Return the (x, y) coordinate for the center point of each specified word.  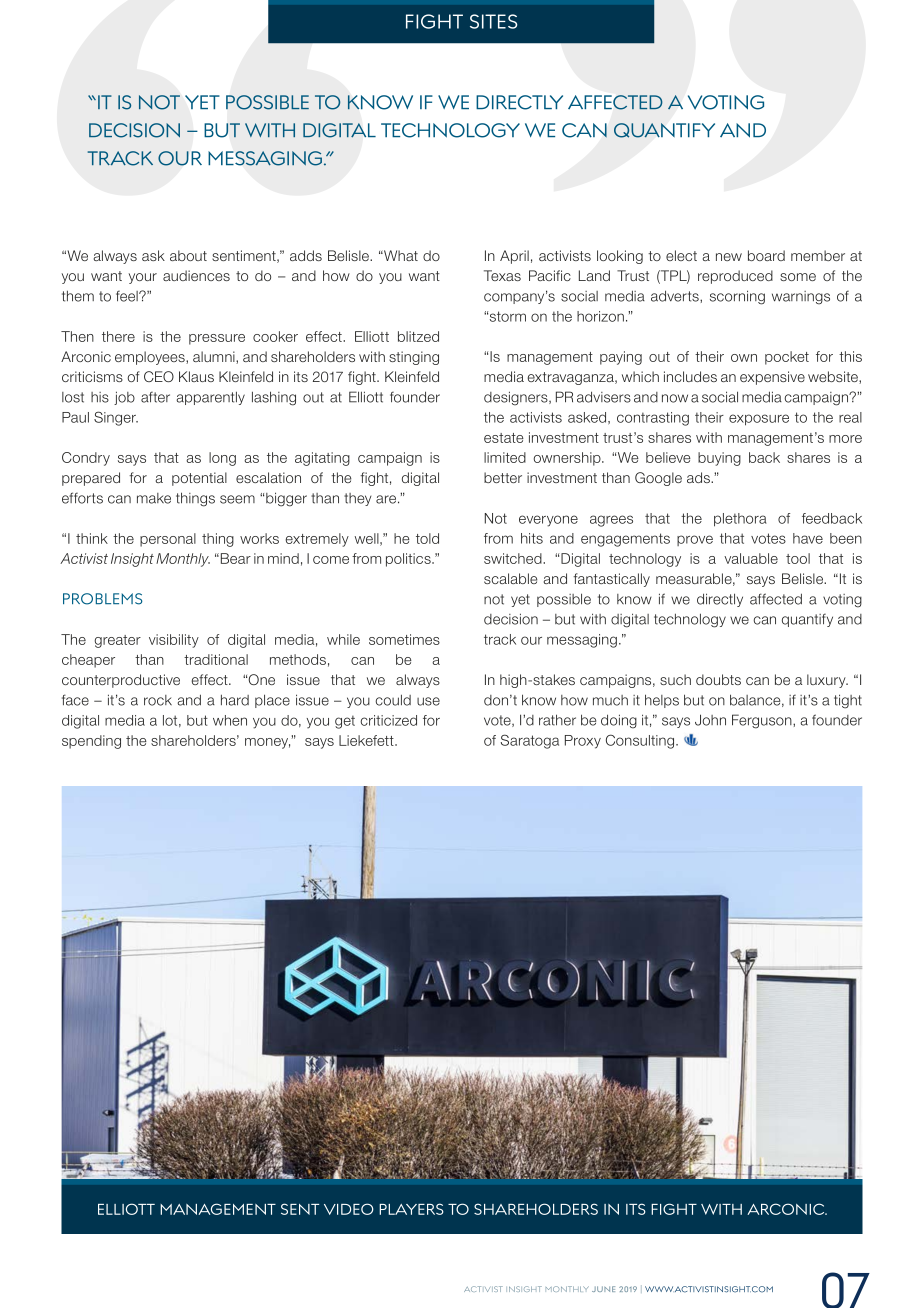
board (766, 255)
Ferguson (763, 721)
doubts (718, 679)
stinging (414, 358)
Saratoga (530, 741)
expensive (772, 378)
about (188, 255)
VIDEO (349, 1209)
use (428, 701)
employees (151, 358)
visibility (174, 641)
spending (91, 742)
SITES (493, 21)
